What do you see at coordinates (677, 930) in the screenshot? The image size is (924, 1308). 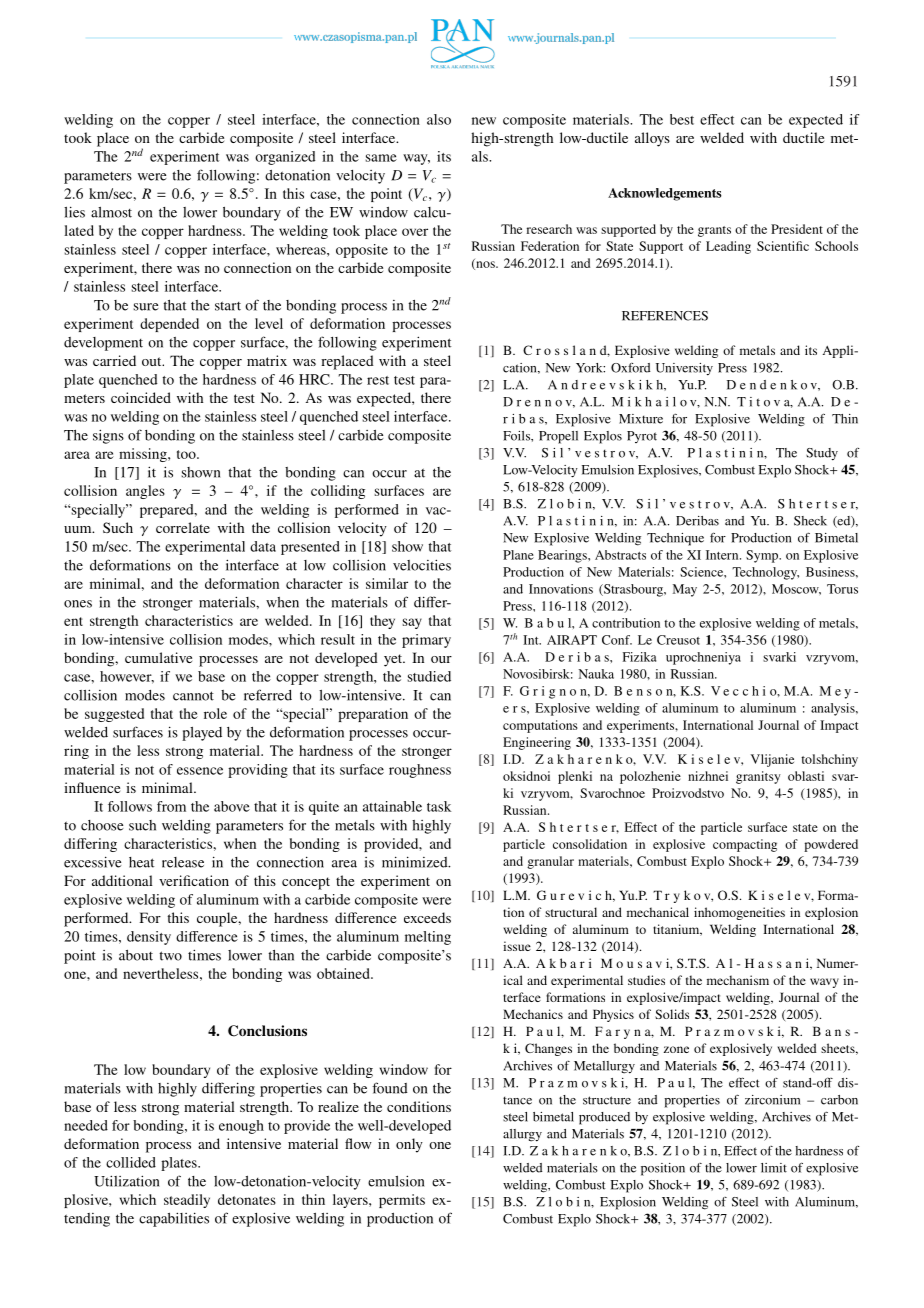 I see `titanium` at bounding box center [677, 930].
